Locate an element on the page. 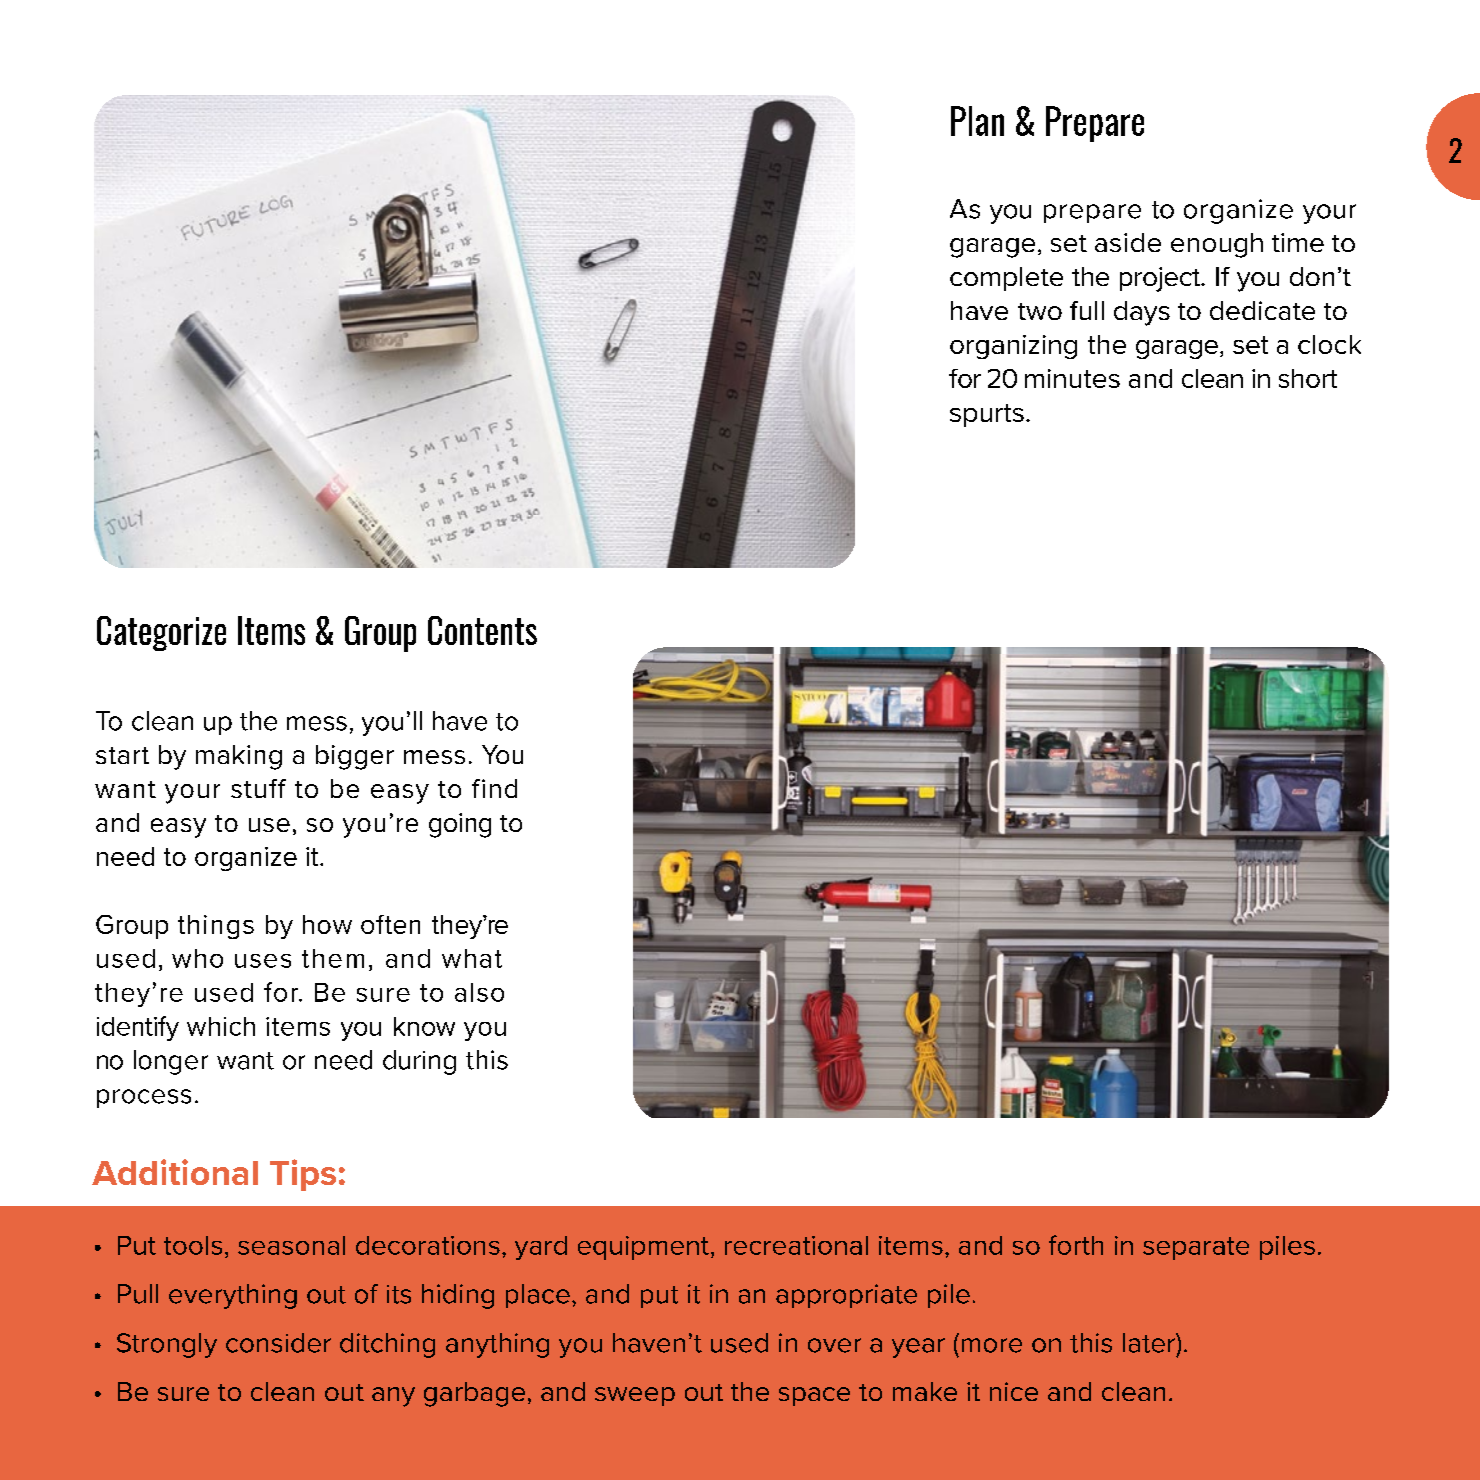  complete is located at coordinates (1006, 279).
